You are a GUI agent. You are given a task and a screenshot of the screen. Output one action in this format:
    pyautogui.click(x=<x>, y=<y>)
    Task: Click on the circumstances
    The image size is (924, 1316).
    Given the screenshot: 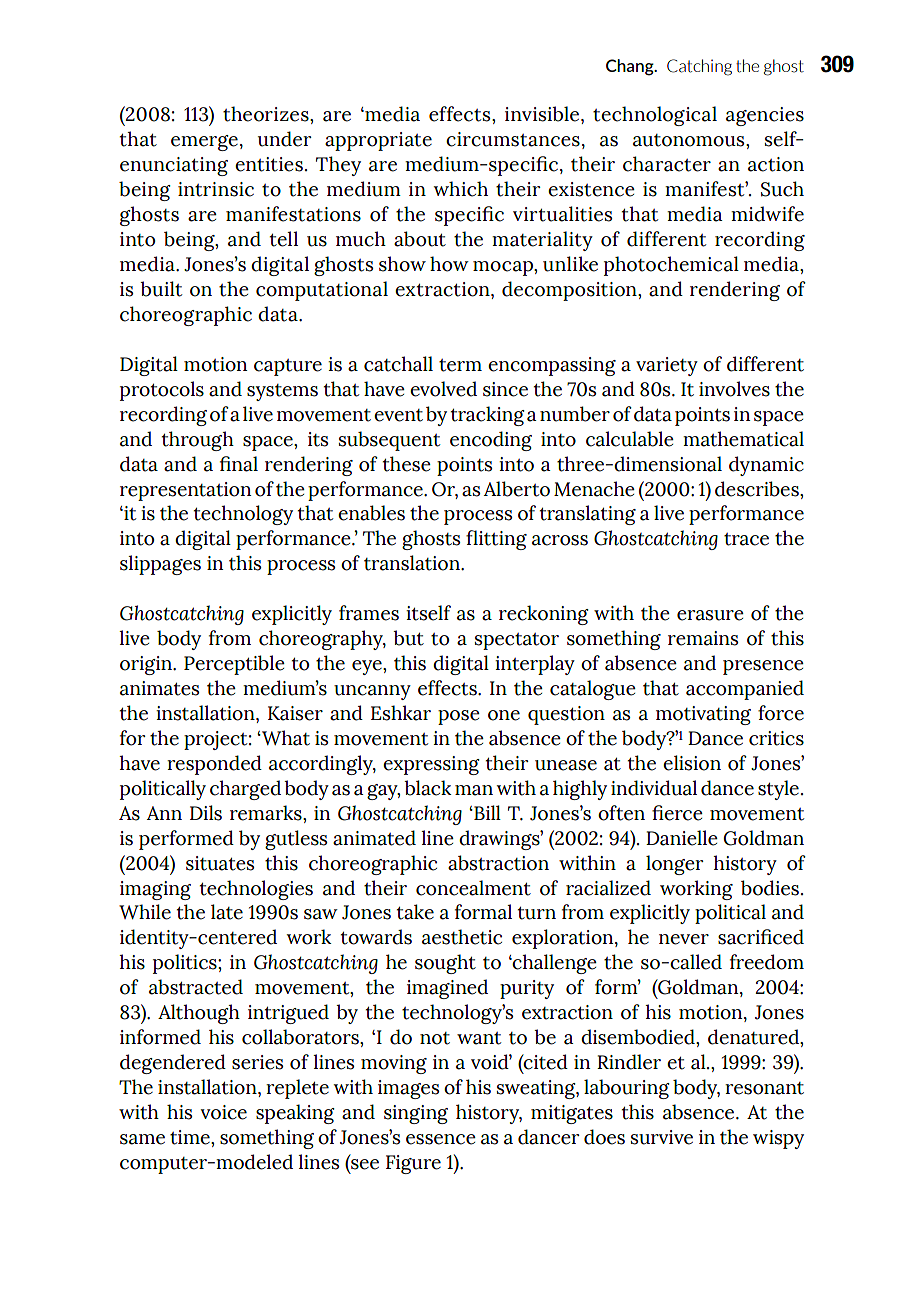 What is the action you would take?
    pyautogui.click(x=513, y=139)
